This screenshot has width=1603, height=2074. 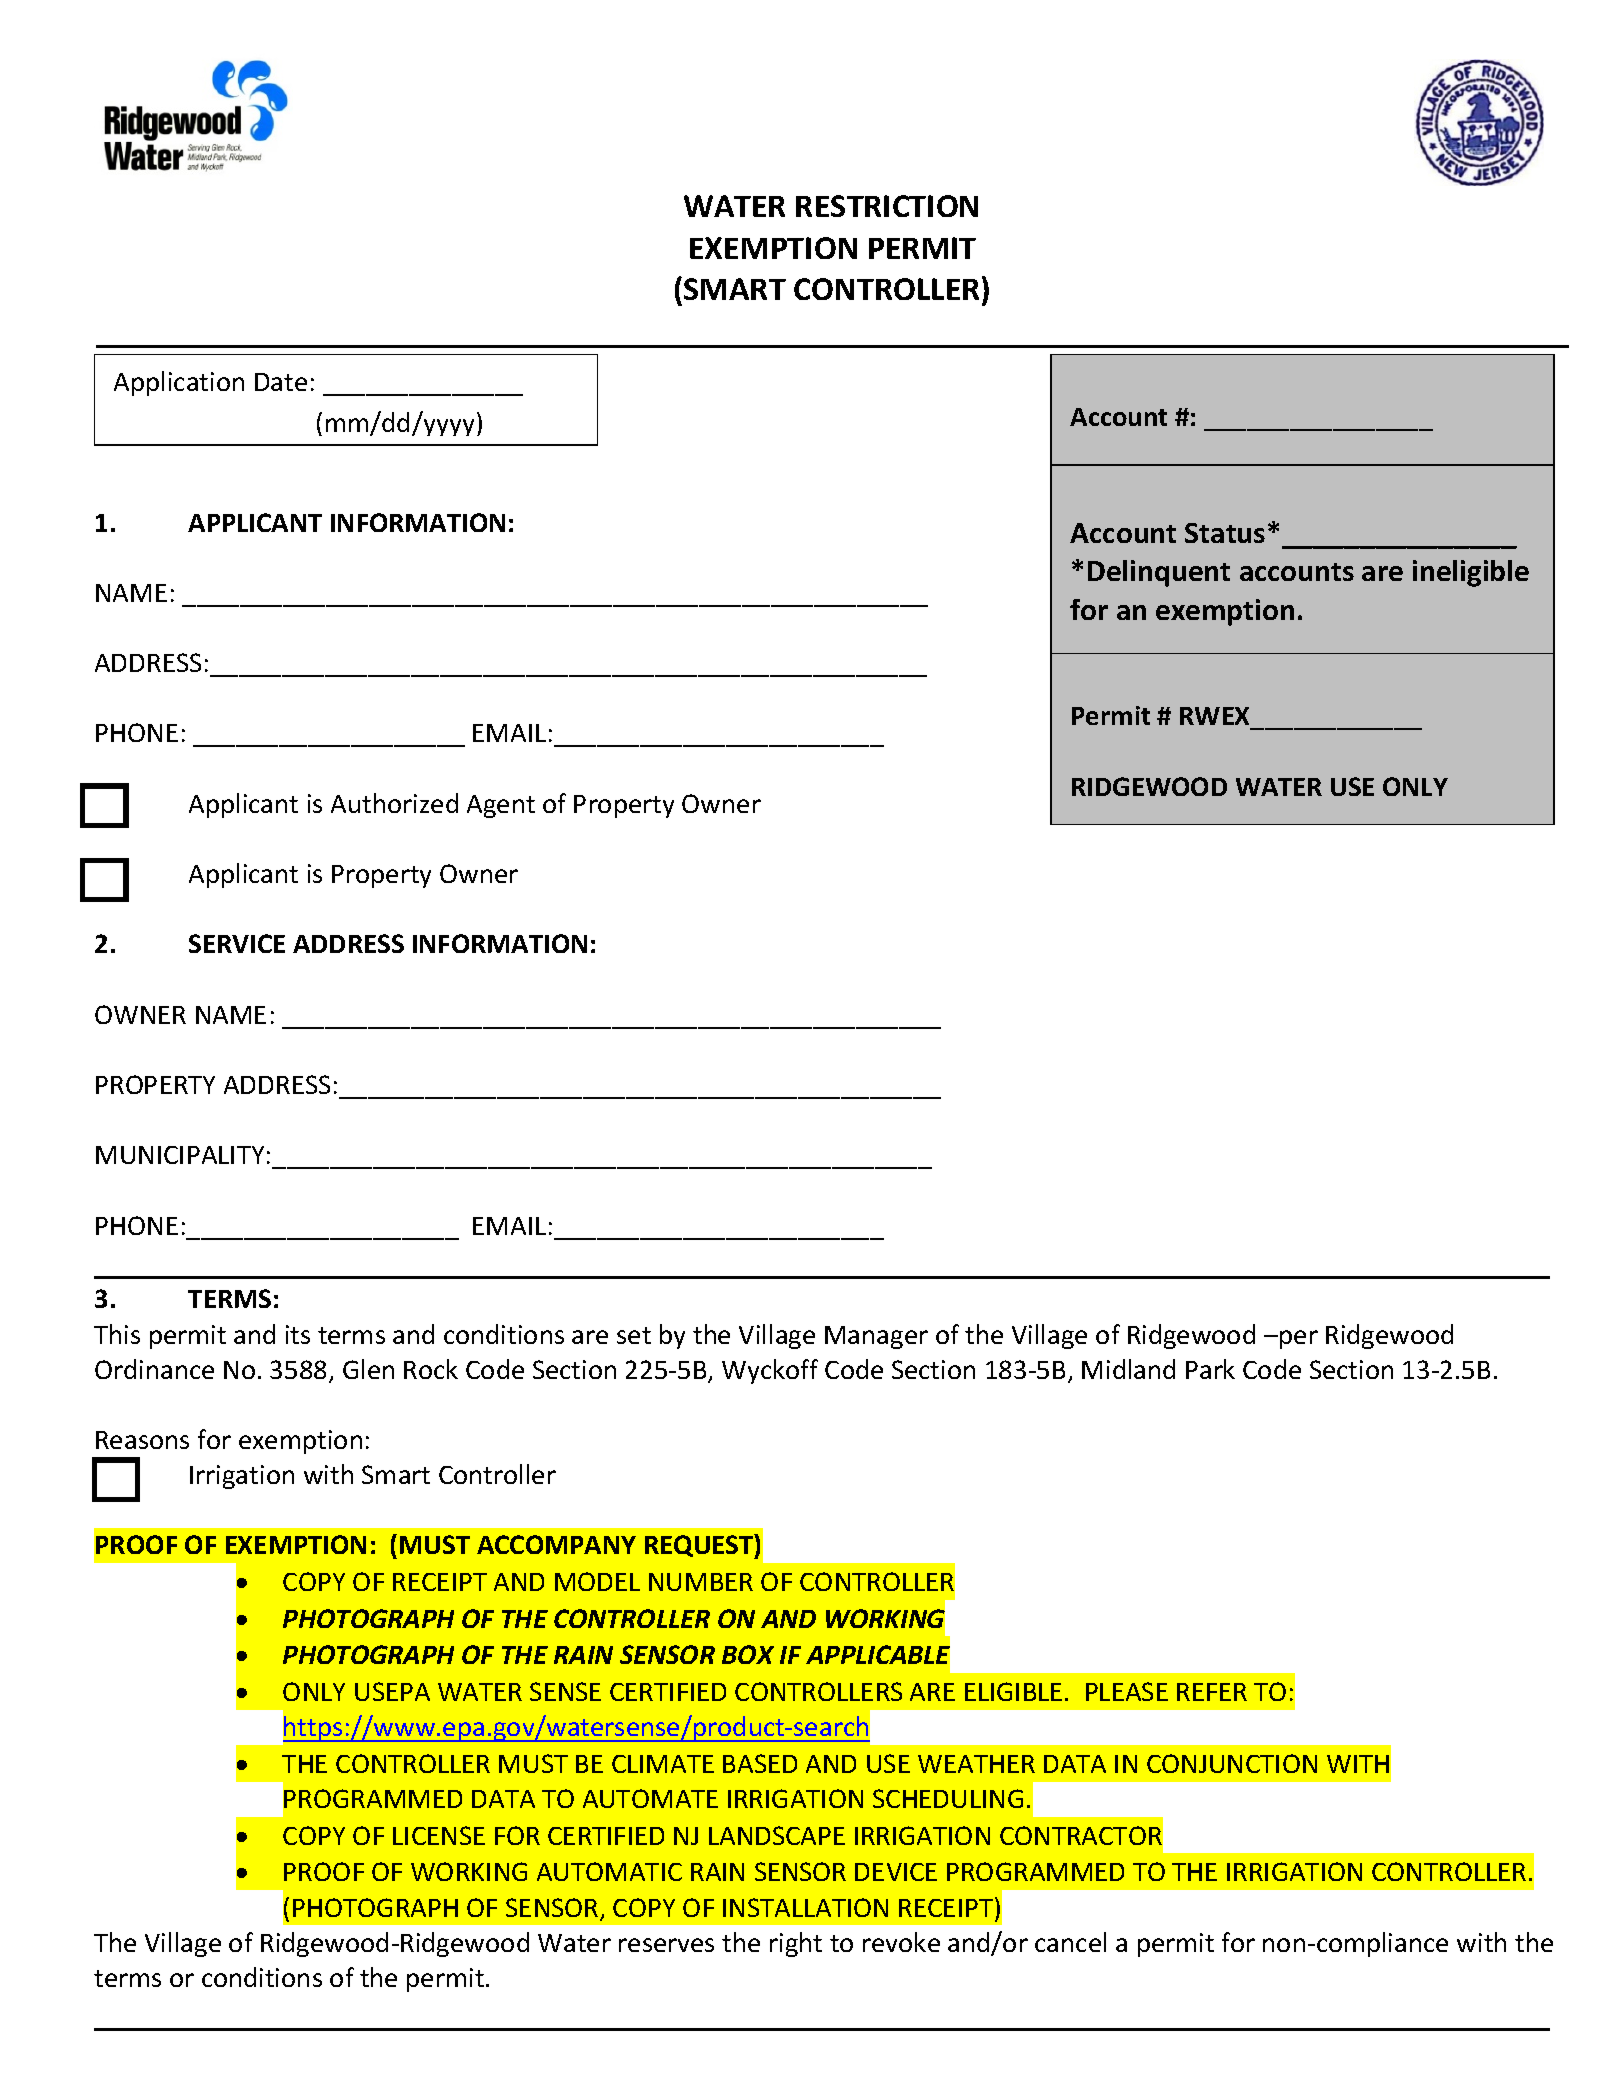 What do you see at coordinates (439, 1835) in the screenshot?
I see `LICENSE` at bounding box center [439, 1835].
